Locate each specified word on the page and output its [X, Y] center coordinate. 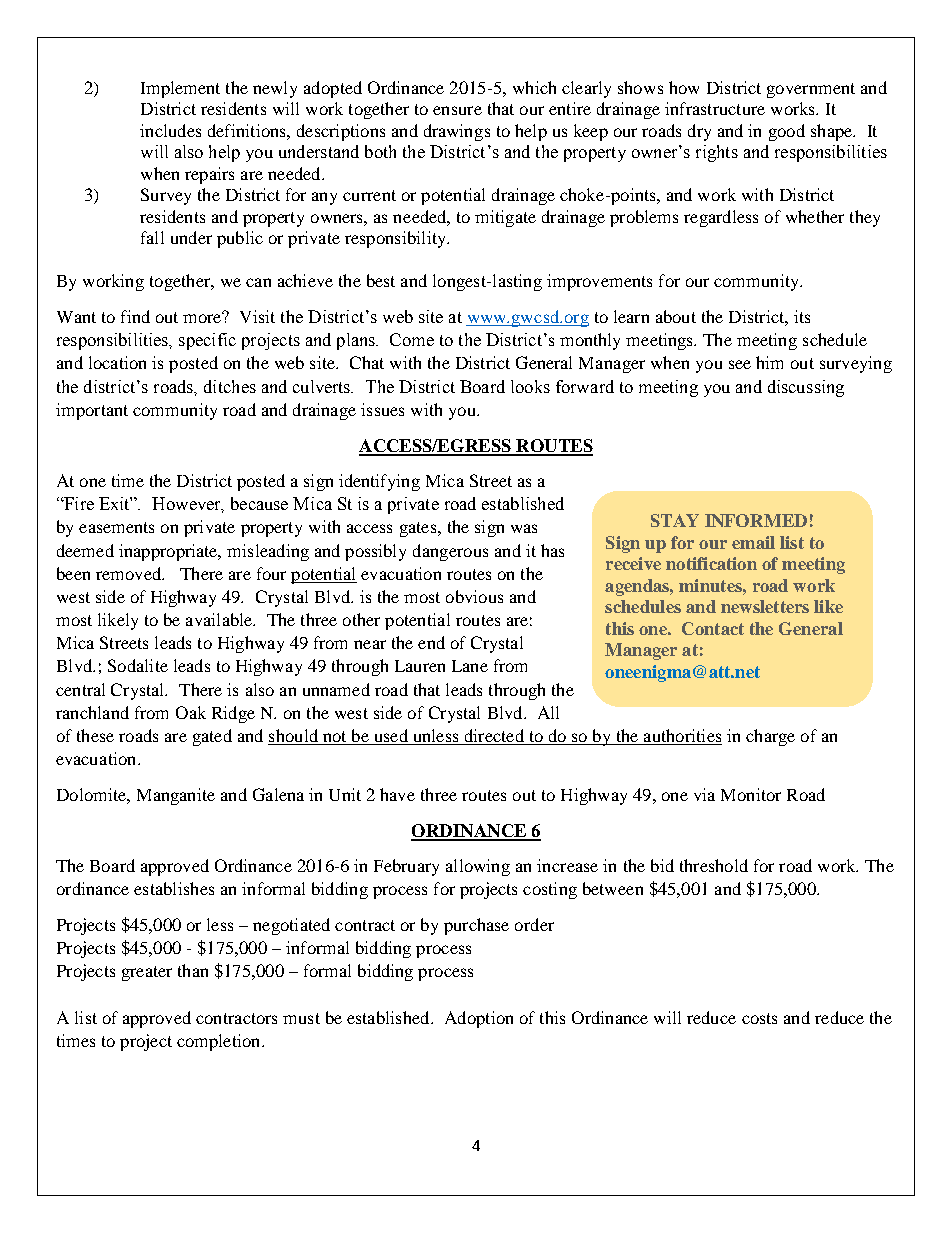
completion [220, 1042]
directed [494, 737]
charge [770, 737]
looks [530, 386]
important [92, 411]
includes [170, 130]
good [787, 132]
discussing [806, 388]
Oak [191, 712]
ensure [457, 110]
